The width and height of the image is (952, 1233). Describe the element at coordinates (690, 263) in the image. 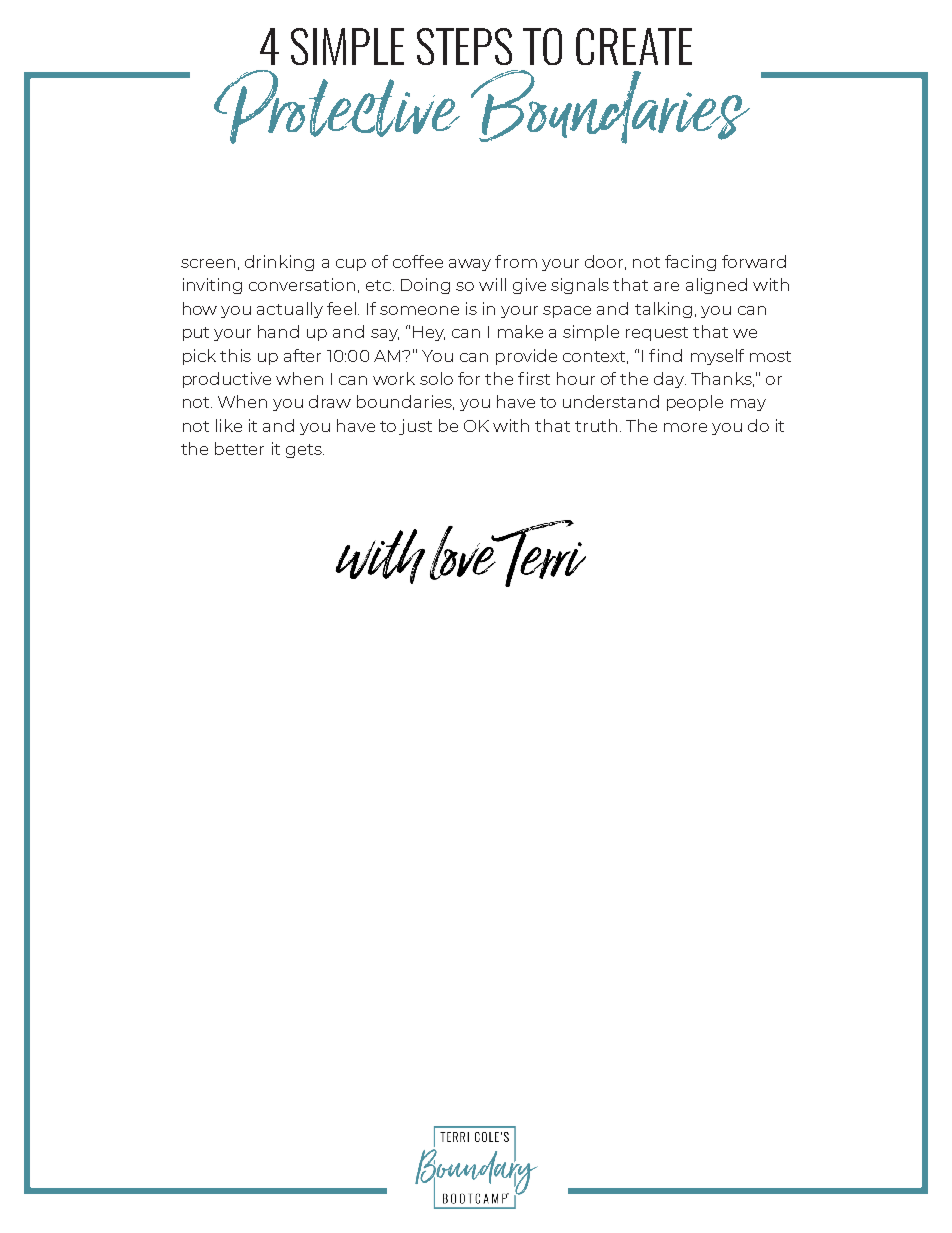

I see `facing` at that location.
